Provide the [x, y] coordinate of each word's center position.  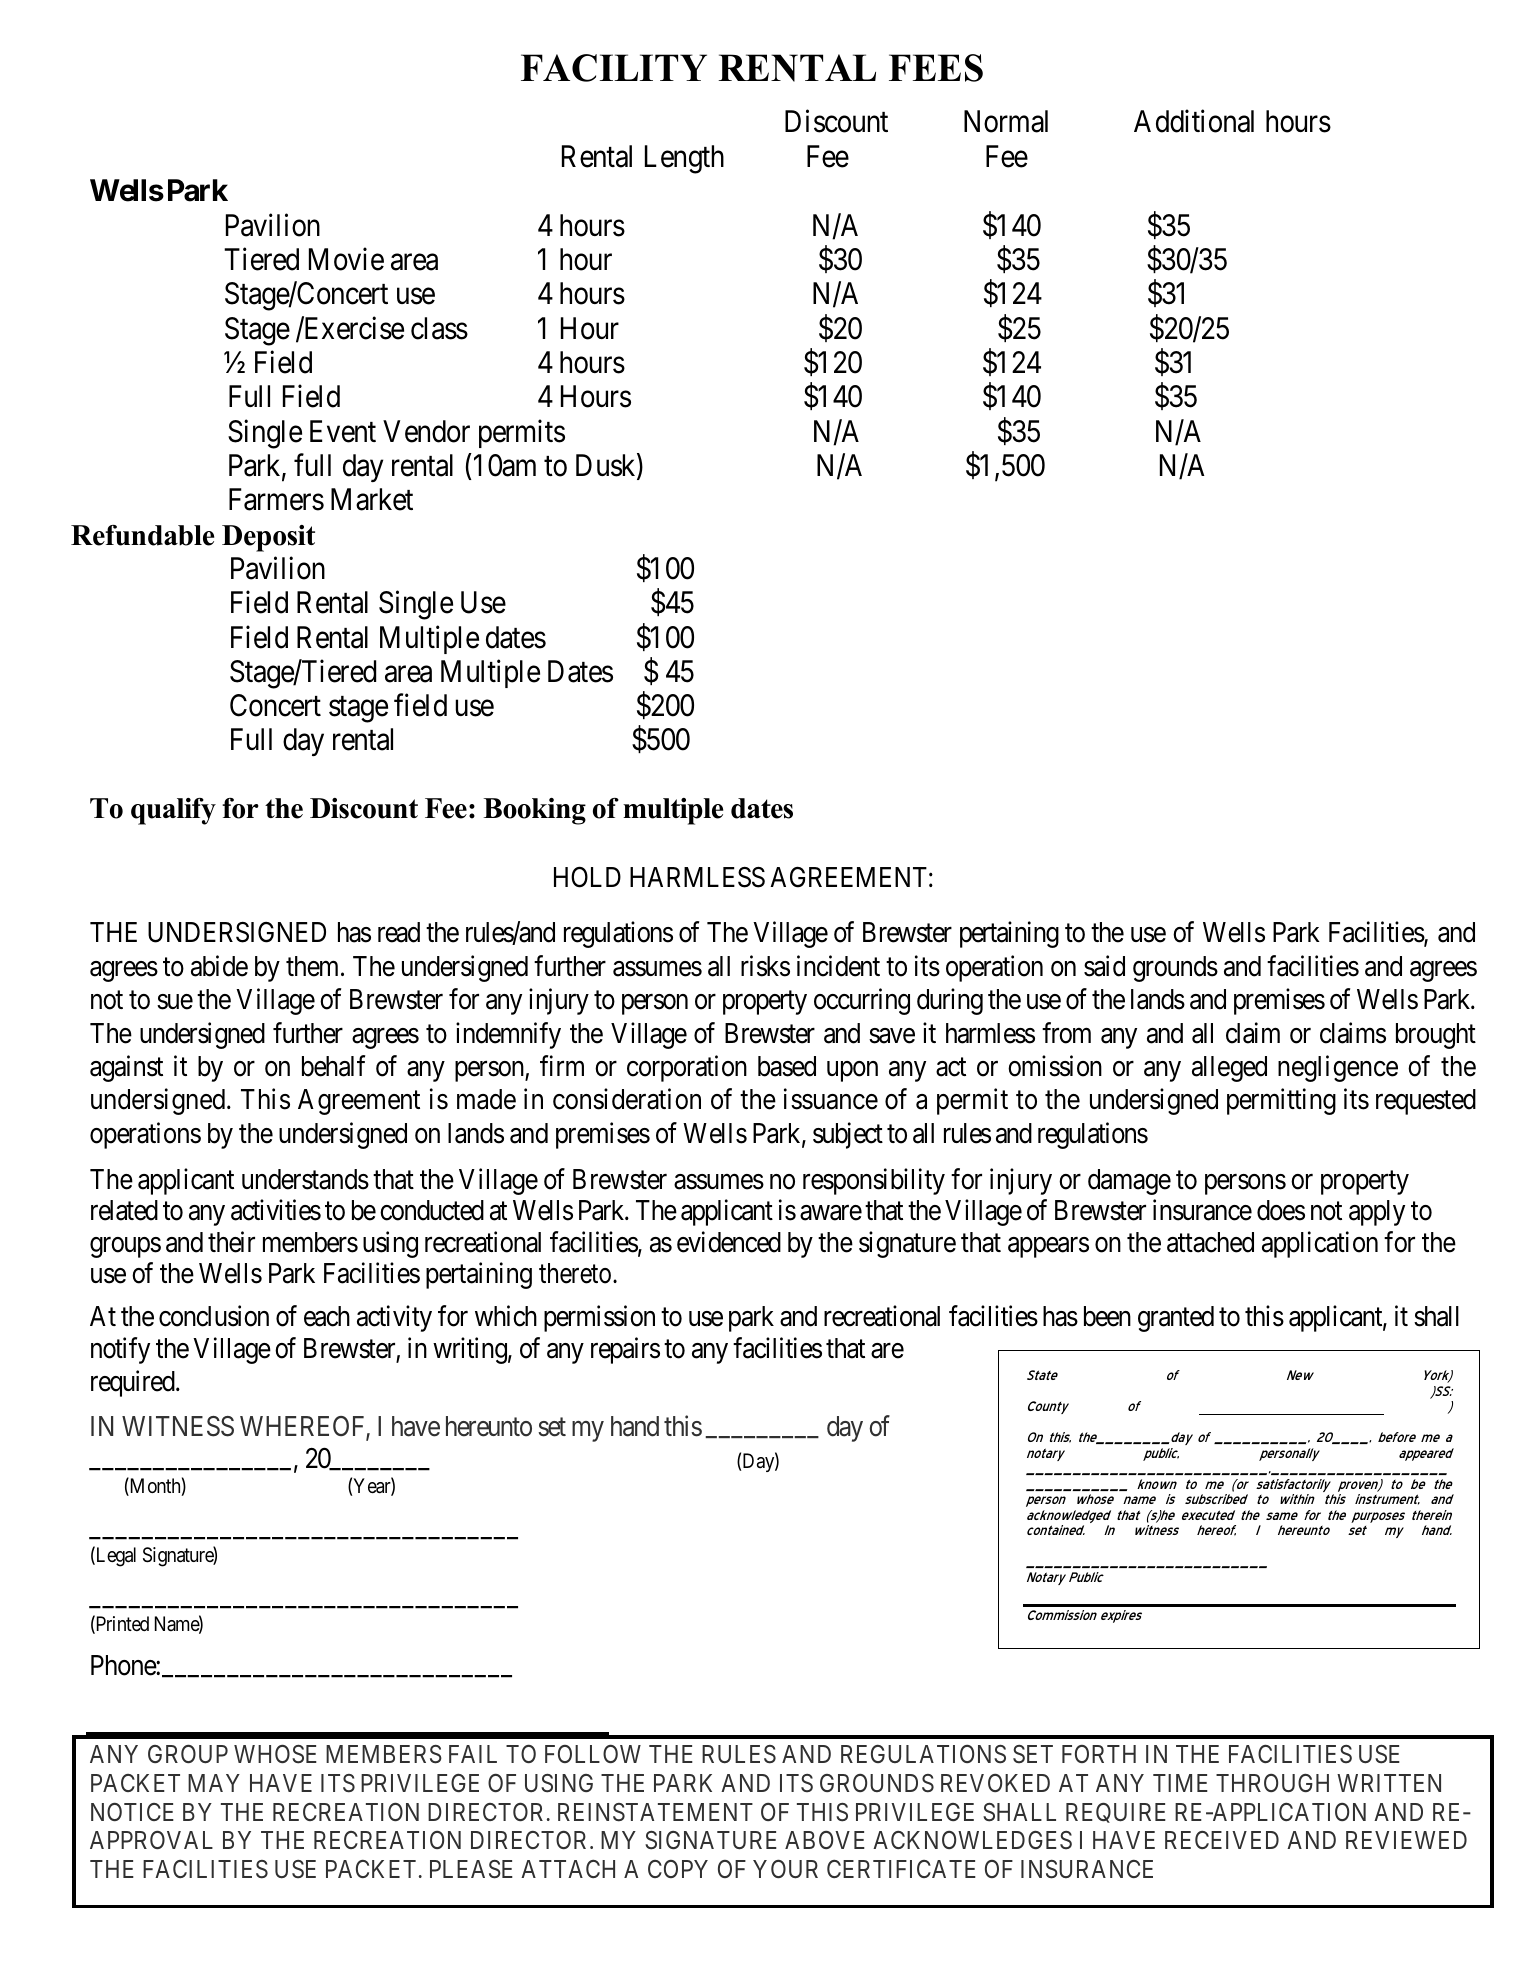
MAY [214, 1783]
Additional [1194, 121]
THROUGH [1272, 1783]
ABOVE [825, 1840]
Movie [346, 259]
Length [684, 159]
